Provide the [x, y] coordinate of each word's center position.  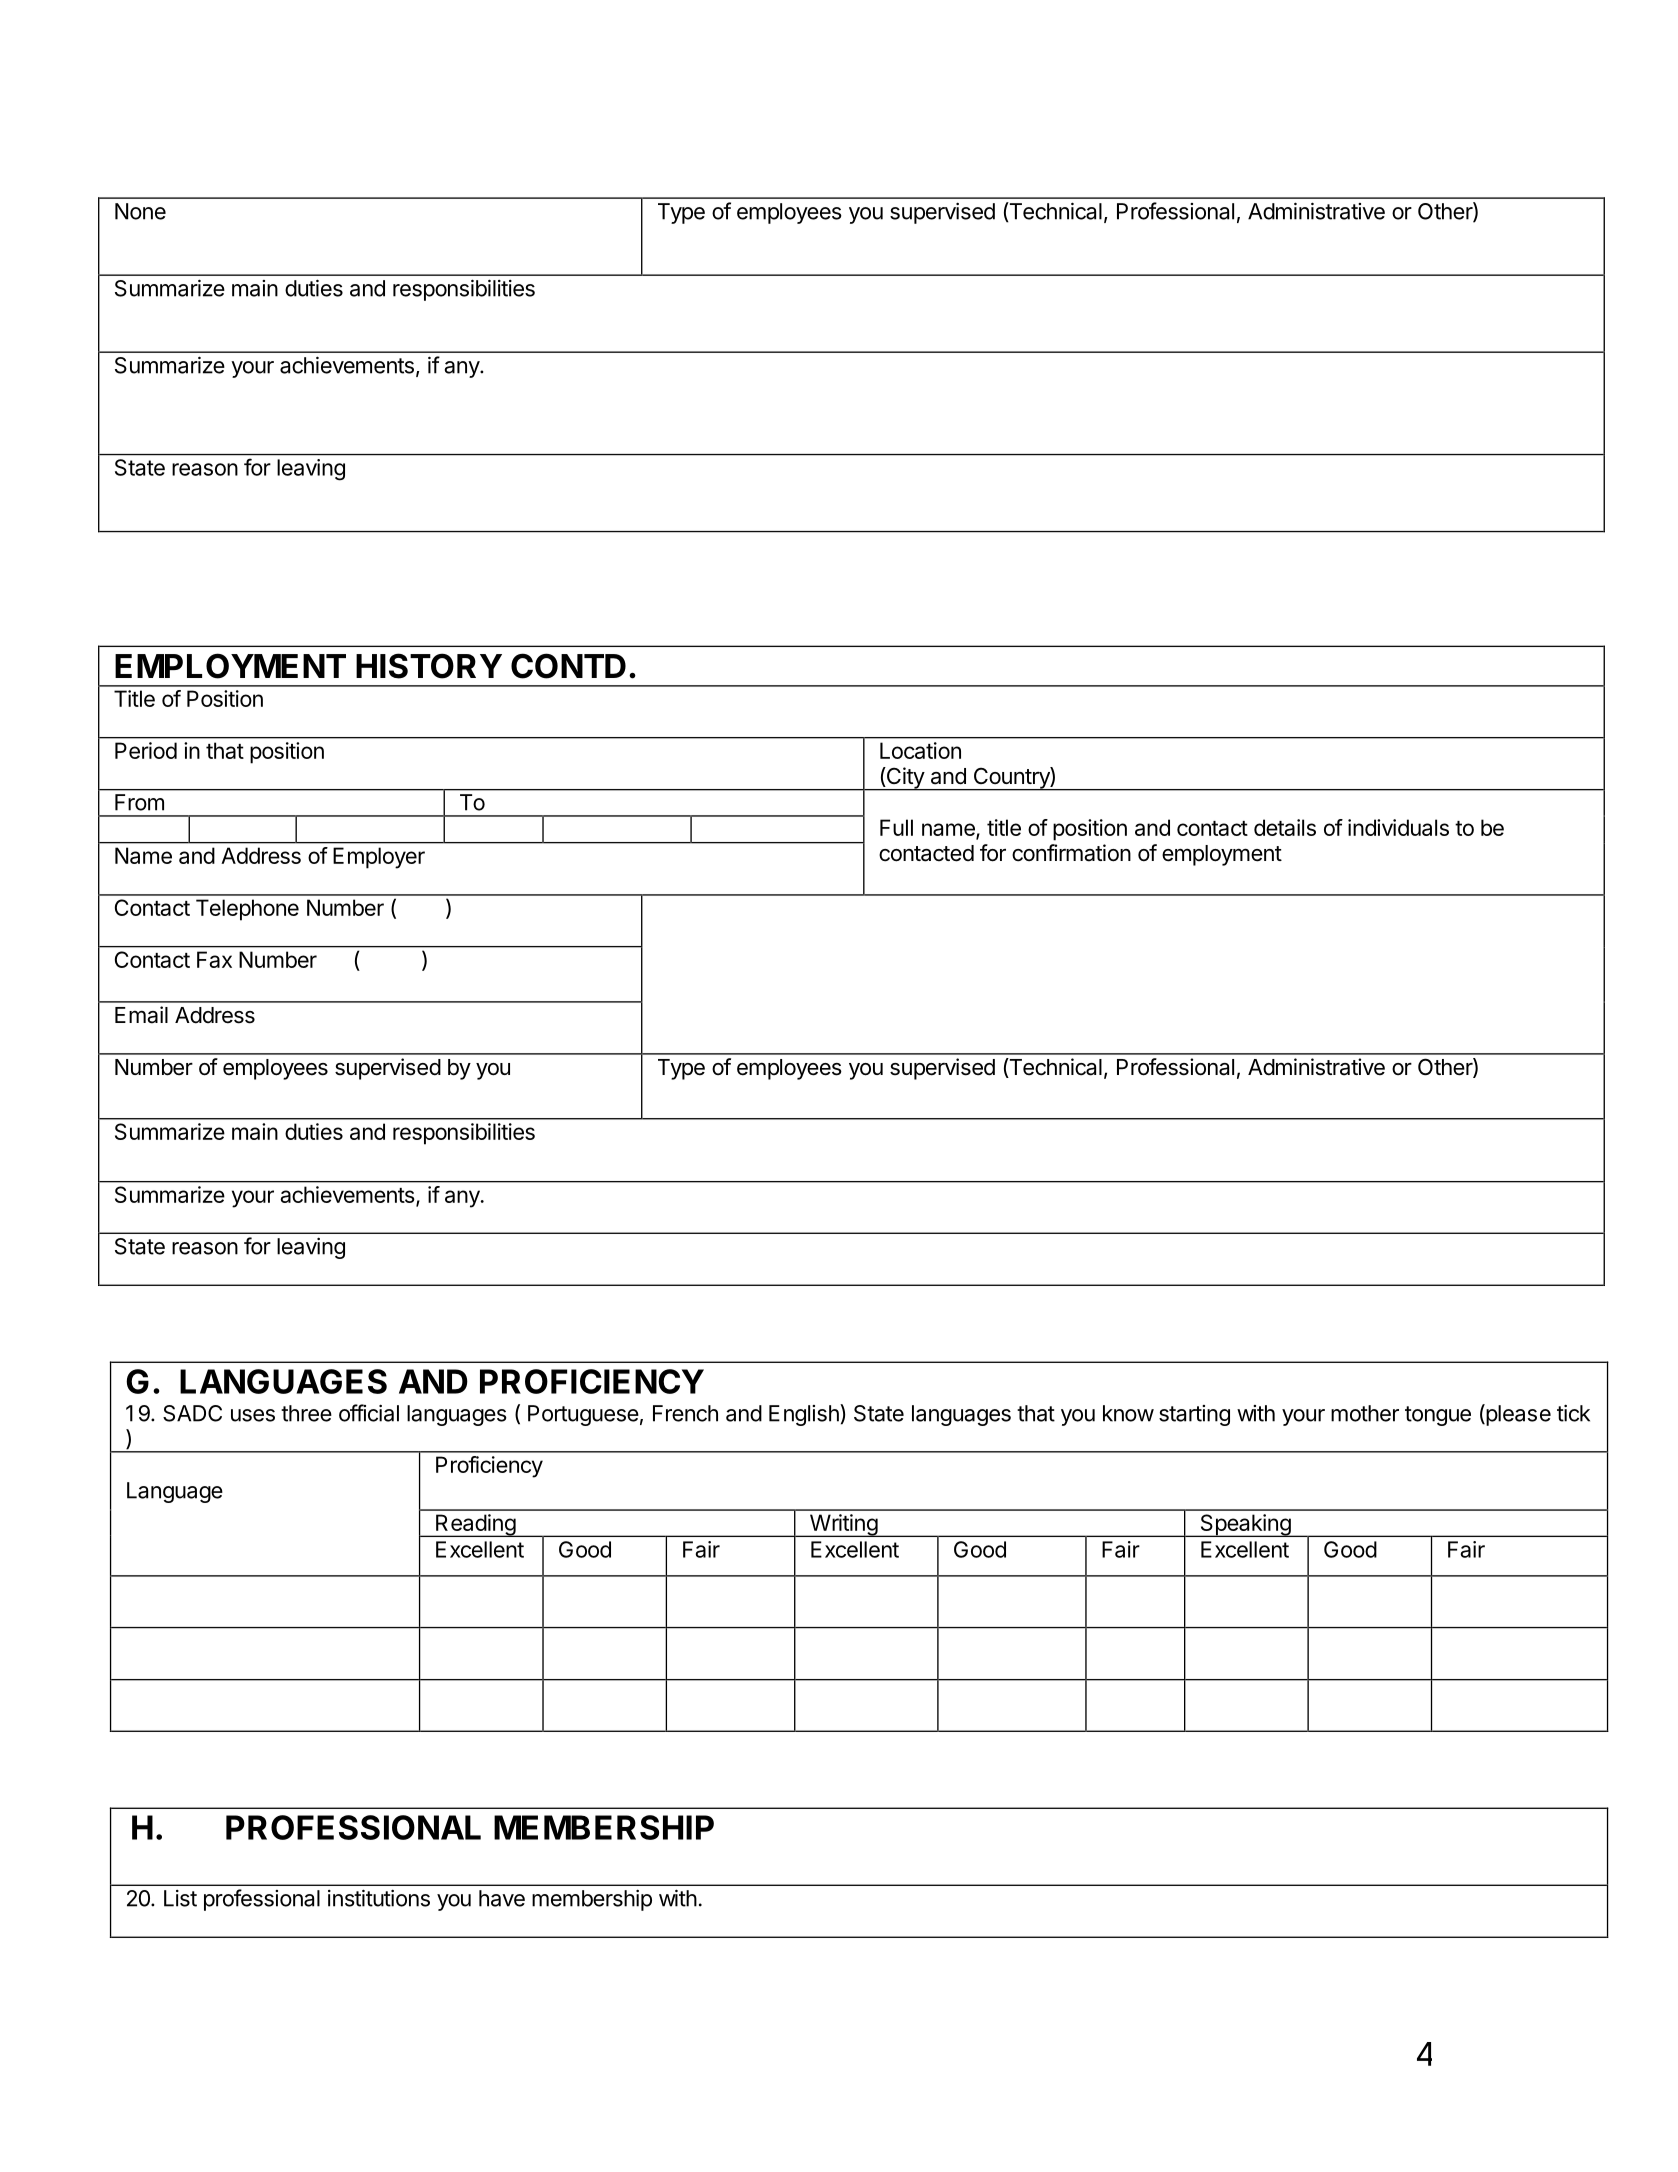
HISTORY [429, 666]
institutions [379, 1898]
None [140, 211]
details [1285, 827]
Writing [843, 1525]
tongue [1438, 1416]
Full [896, 827]
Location [920, 750]
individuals [1398, 827]
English [805, 1415]
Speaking [1245, 1525]
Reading [475, 1525]
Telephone [247, 910]
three [306, 1413]
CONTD [568, 666]
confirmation [1071, 853]
